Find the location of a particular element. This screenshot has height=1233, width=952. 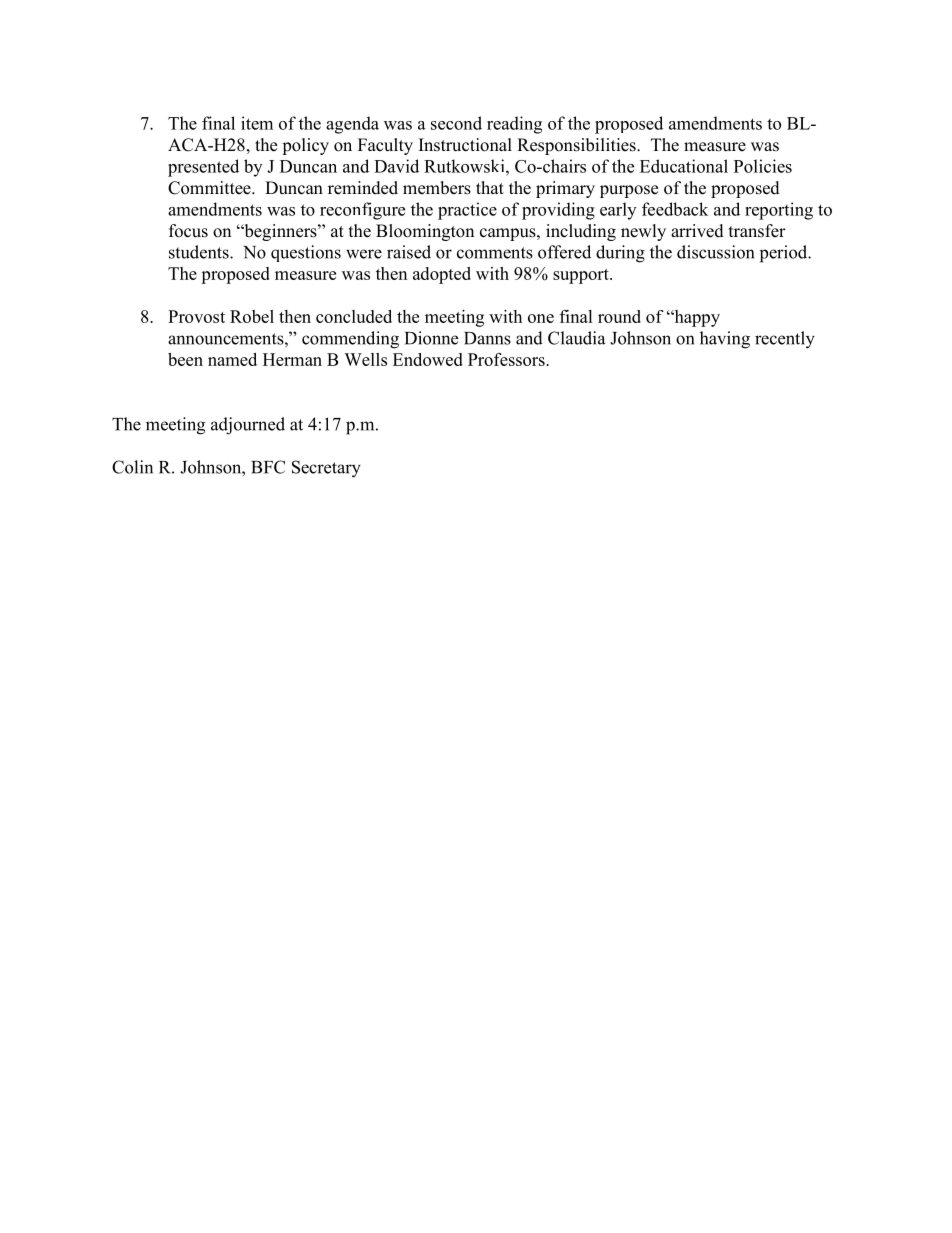

Dionne is located at coordinates (431, 338).
